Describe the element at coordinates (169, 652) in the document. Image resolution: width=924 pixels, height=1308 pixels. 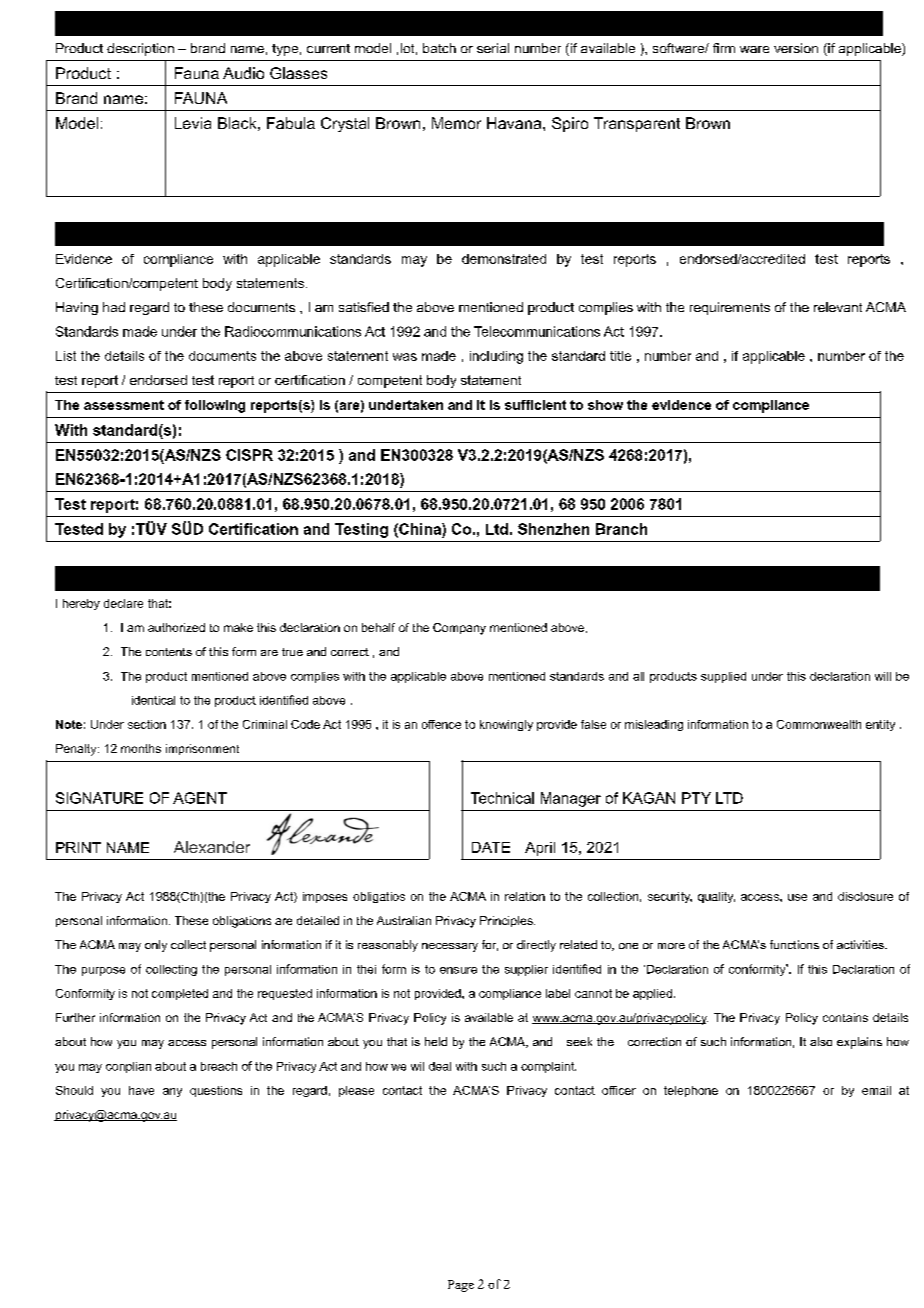
I see `contents` at that location.
